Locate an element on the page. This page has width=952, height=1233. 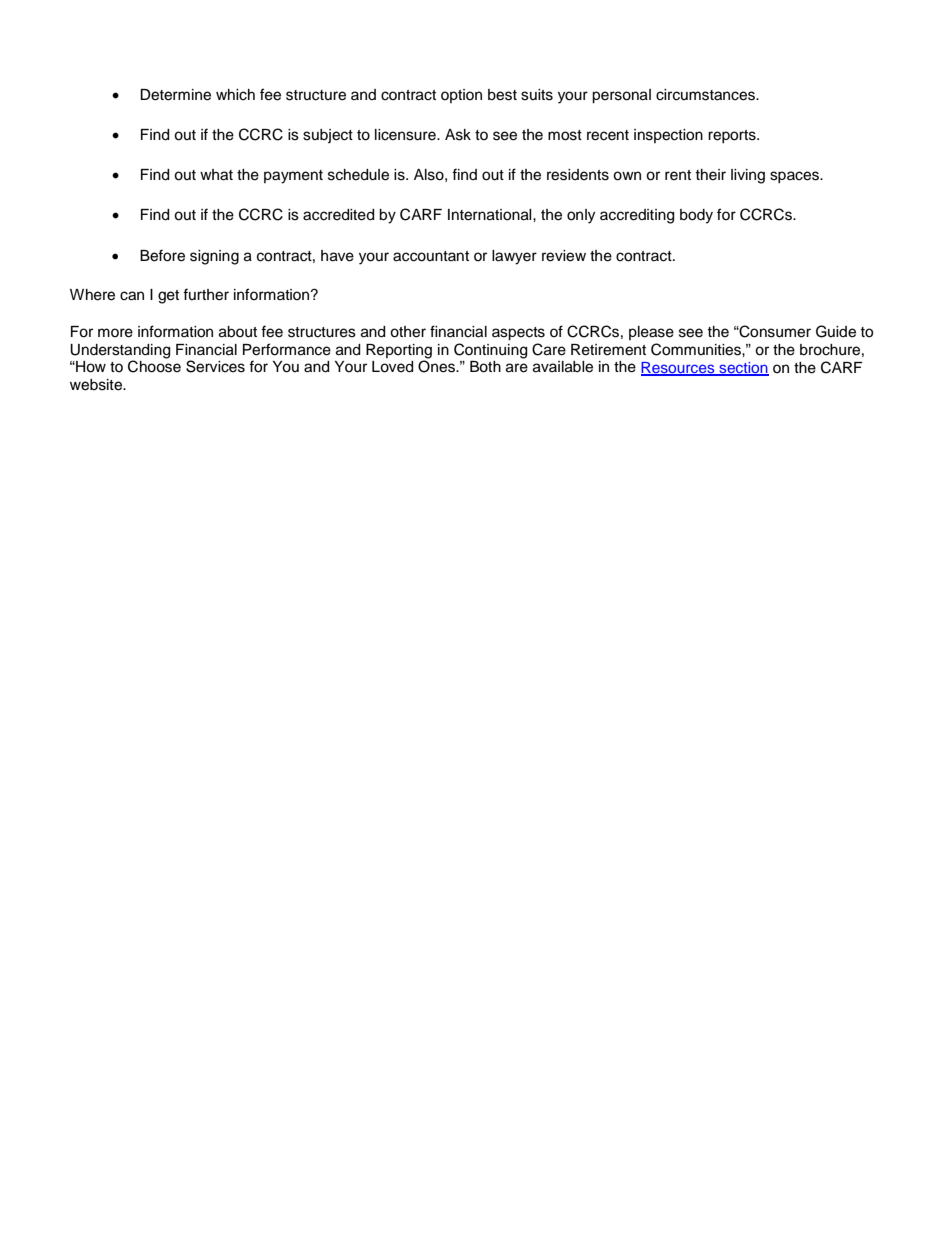
Guide is located at coordinates (836, 331).
